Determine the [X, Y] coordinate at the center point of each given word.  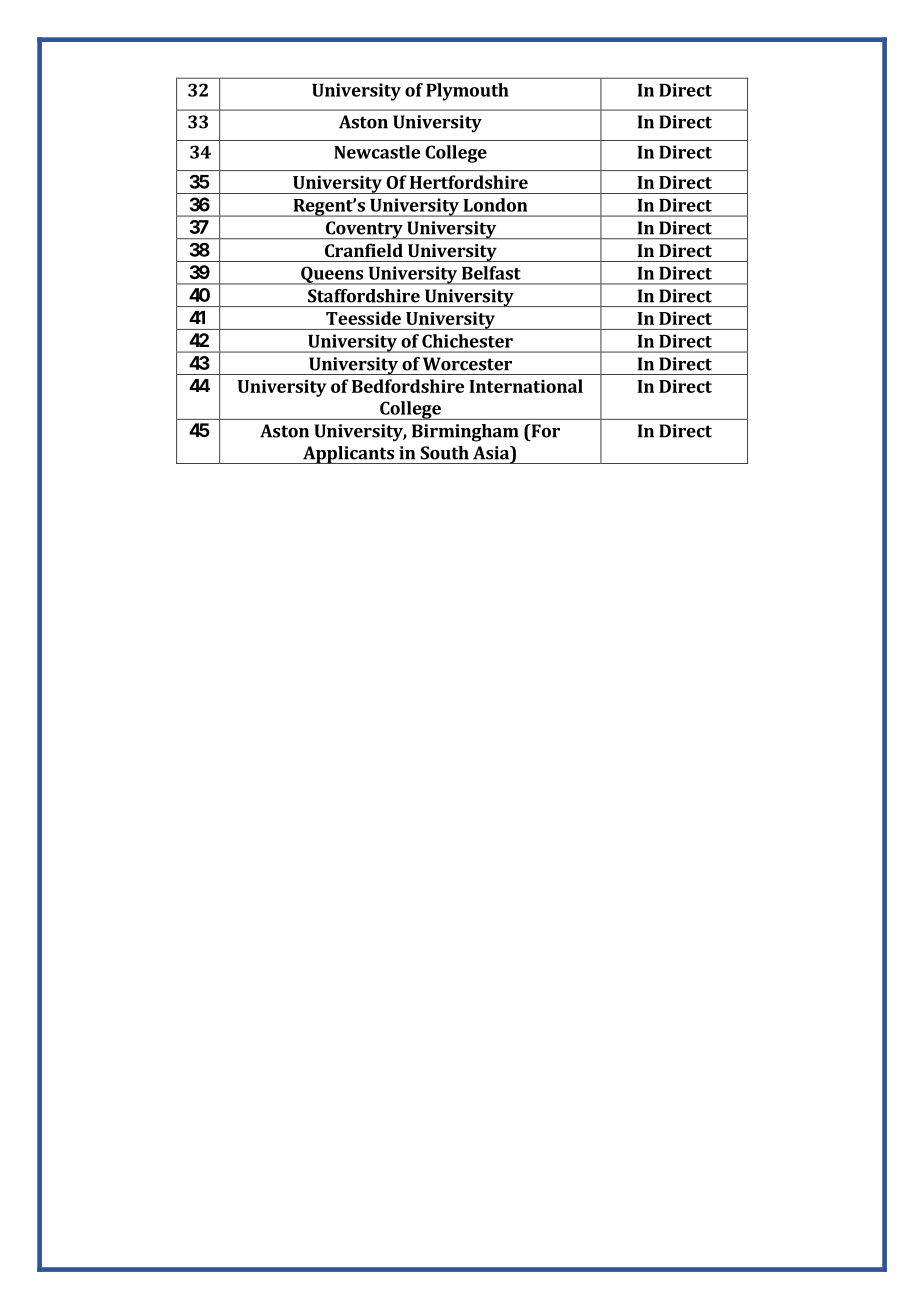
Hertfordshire [469, 182]
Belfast [491, 273]
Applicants [348, 455]
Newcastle [377, 152]
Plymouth [467, 92]
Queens [332, 275]
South [444, 453]
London [495, 205]
